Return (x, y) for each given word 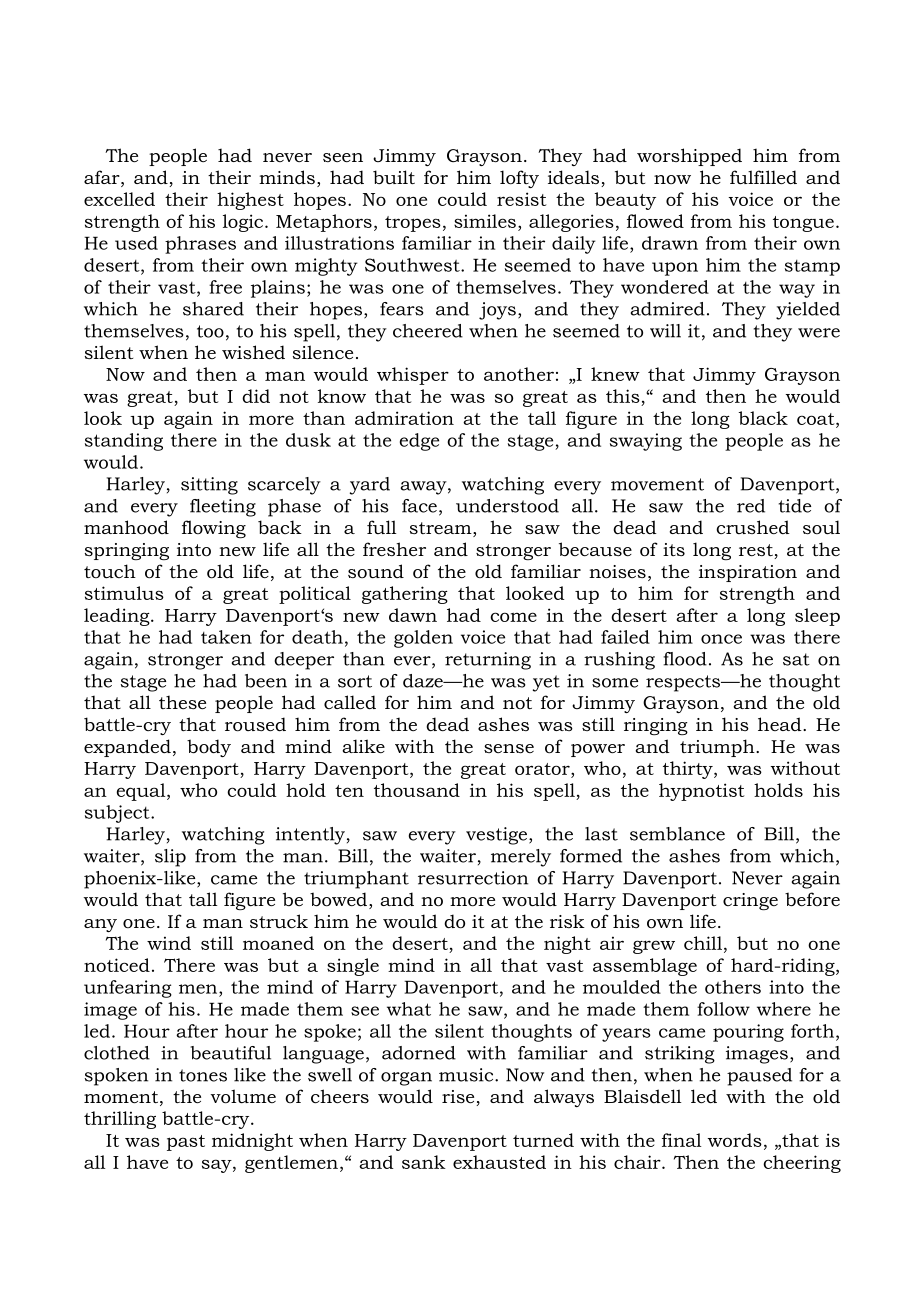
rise (459, 1098)
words (735, 1140)
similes (485, 221)
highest (250, 201)
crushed (753, 527)
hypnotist (702, 792)
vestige (498, 836)
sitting (209, 486)
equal (142, 792)
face (419, 506)
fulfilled (763, 177)
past (186, 1143)
